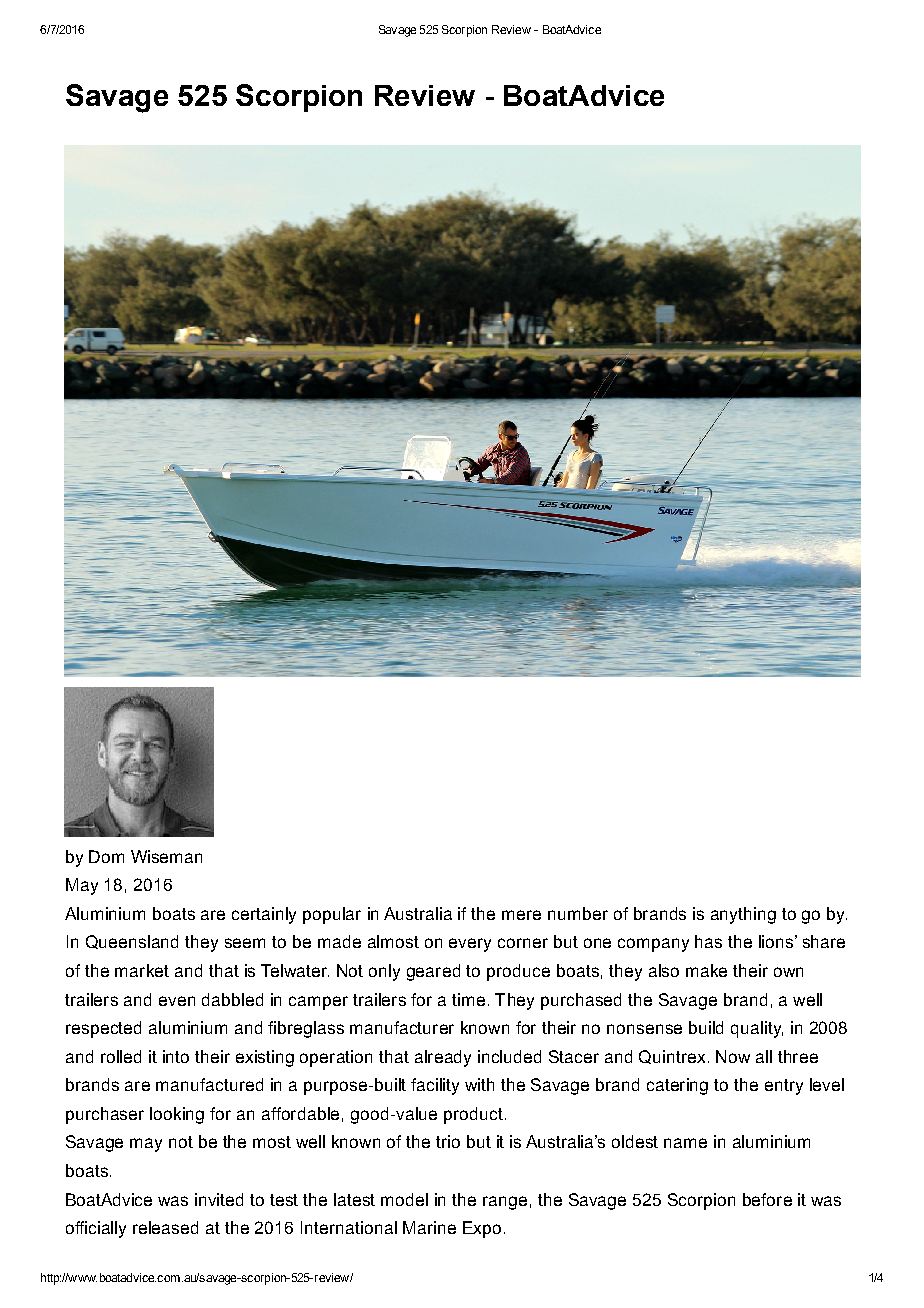 The height and width of the image is (1308, 924). I want to click on looking, so click(177, 1115).
